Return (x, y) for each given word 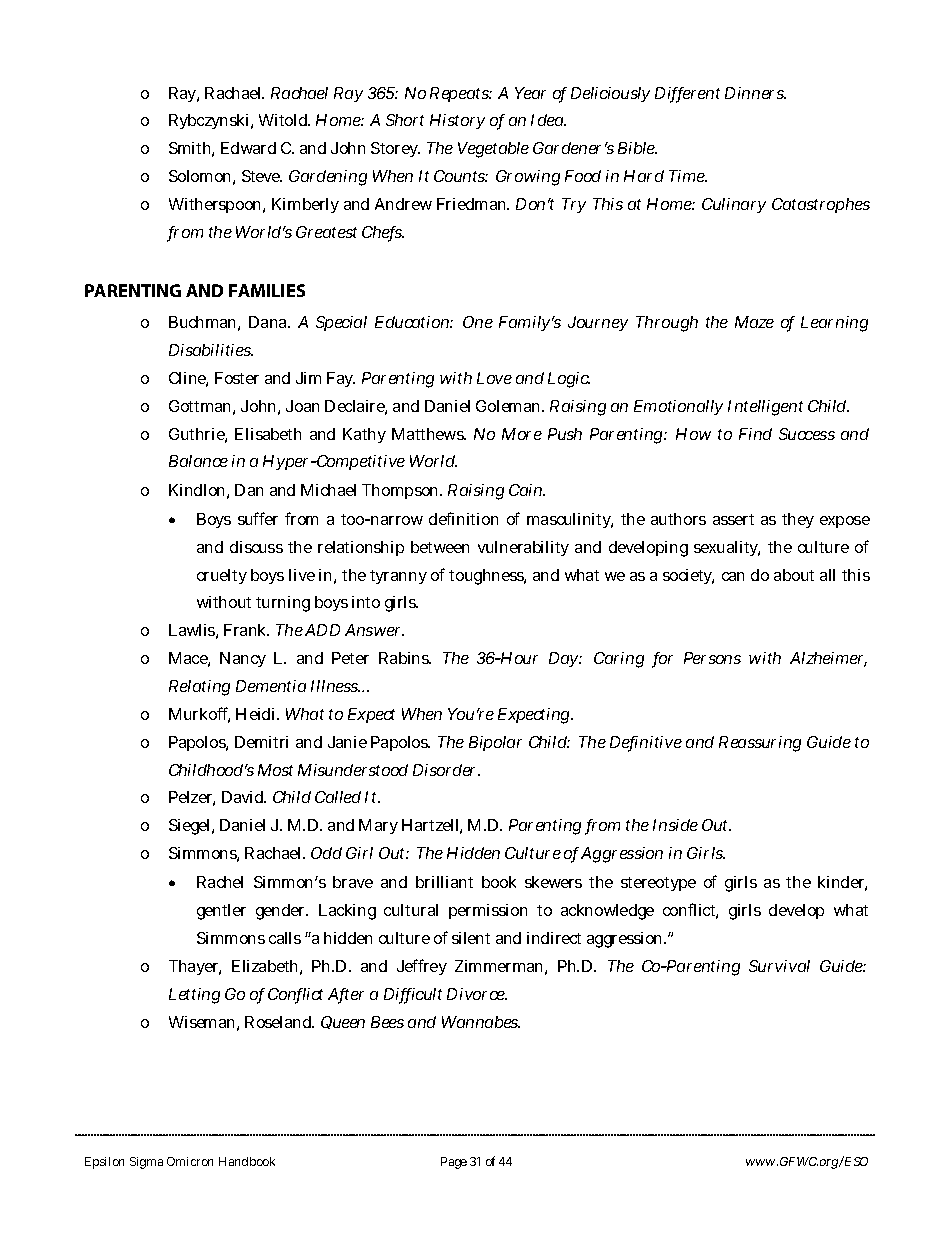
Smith (191, 149)
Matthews (429, 434)
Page (454, 1163)
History (457, 121)
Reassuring (760, 744)
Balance (198, 461)
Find (755, 434)
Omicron (190, 1161)
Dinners (755, 93)
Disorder (446, 770)
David (244, 797)
